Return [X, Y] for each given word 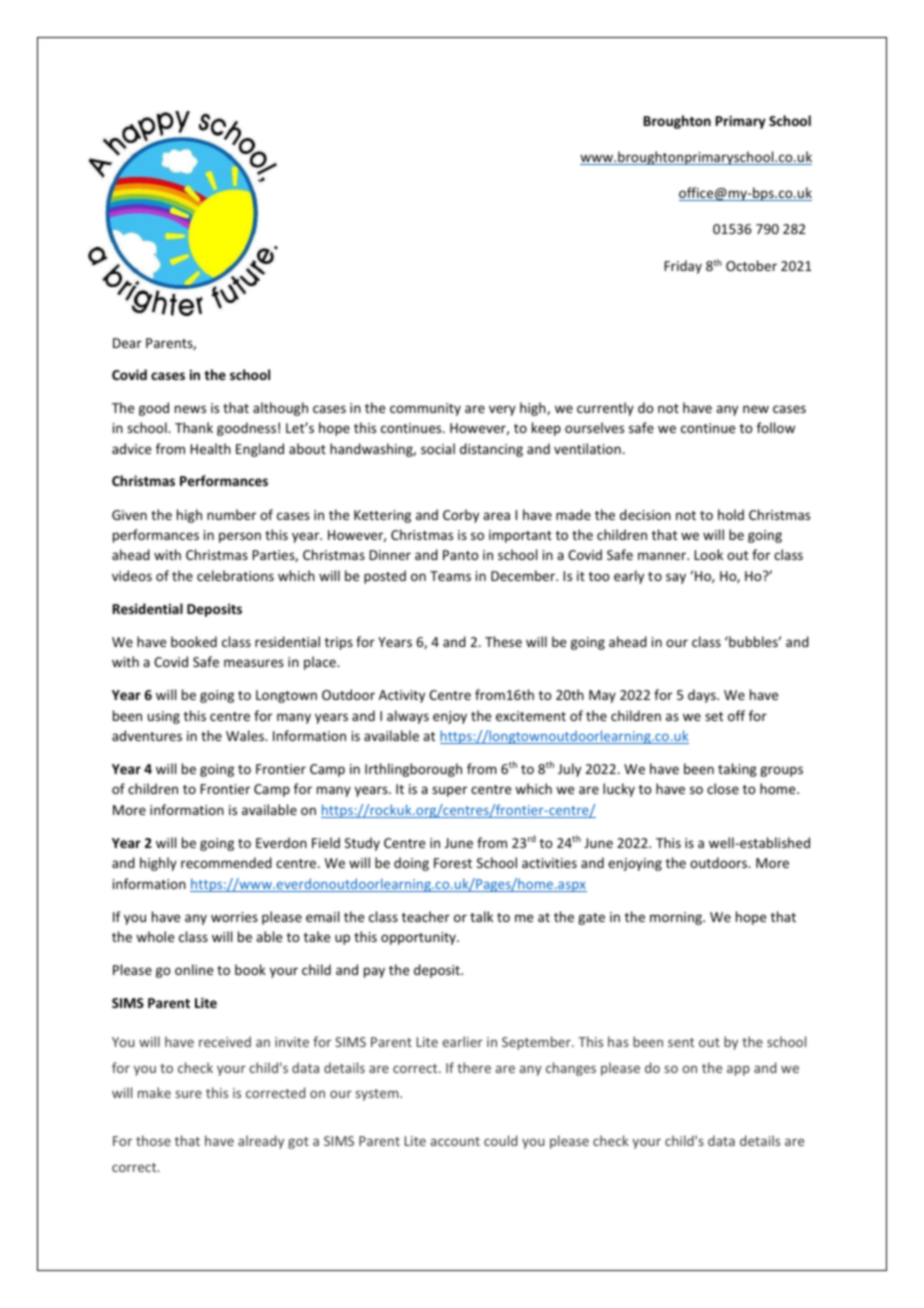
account [455, 1141]
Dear [127, 343]
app [738, 1070]
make [154, 1092]
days [703, 696]
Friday [683, 267]
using [164, 717]
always [408, 717]
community [425, 409]
